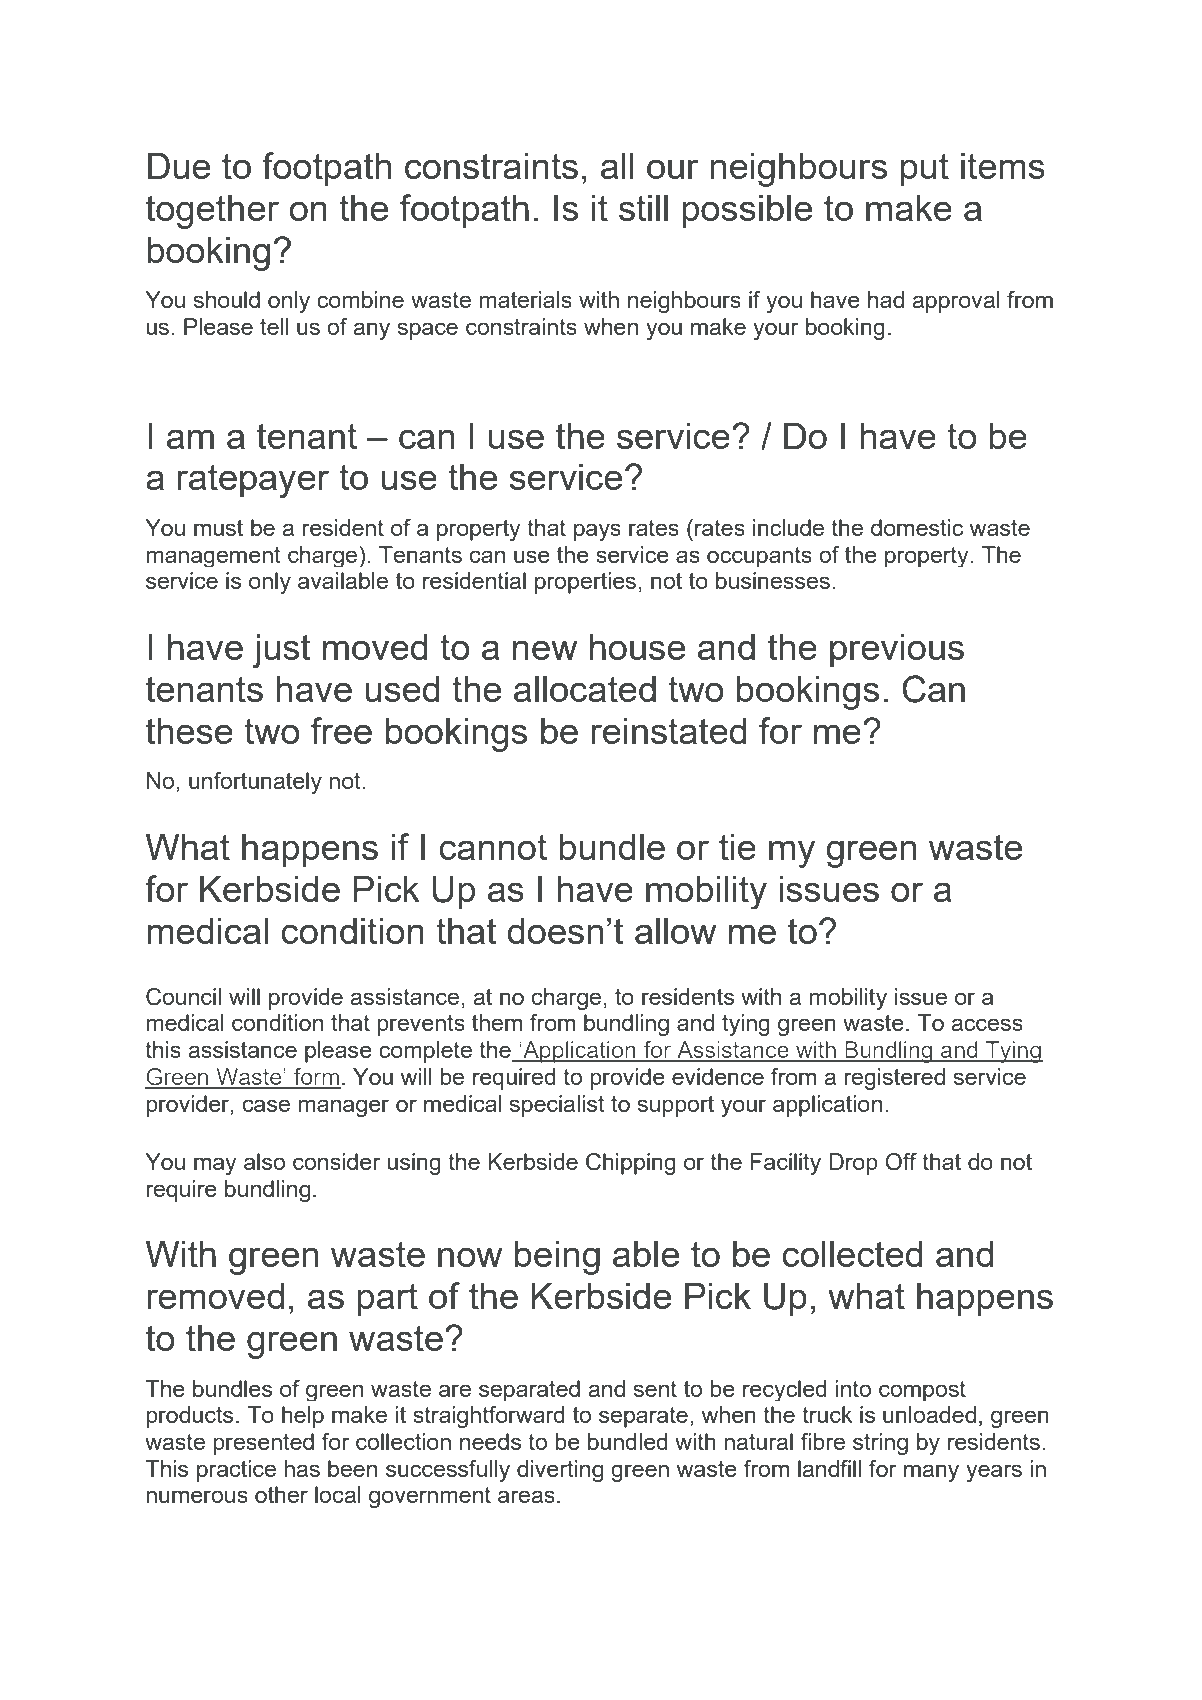 The width and height of the screenshot is (1202, 1700). What do you see at coordinates (643, 208) in the screenshot?
I see `still` at bounding box center [643, 208].
